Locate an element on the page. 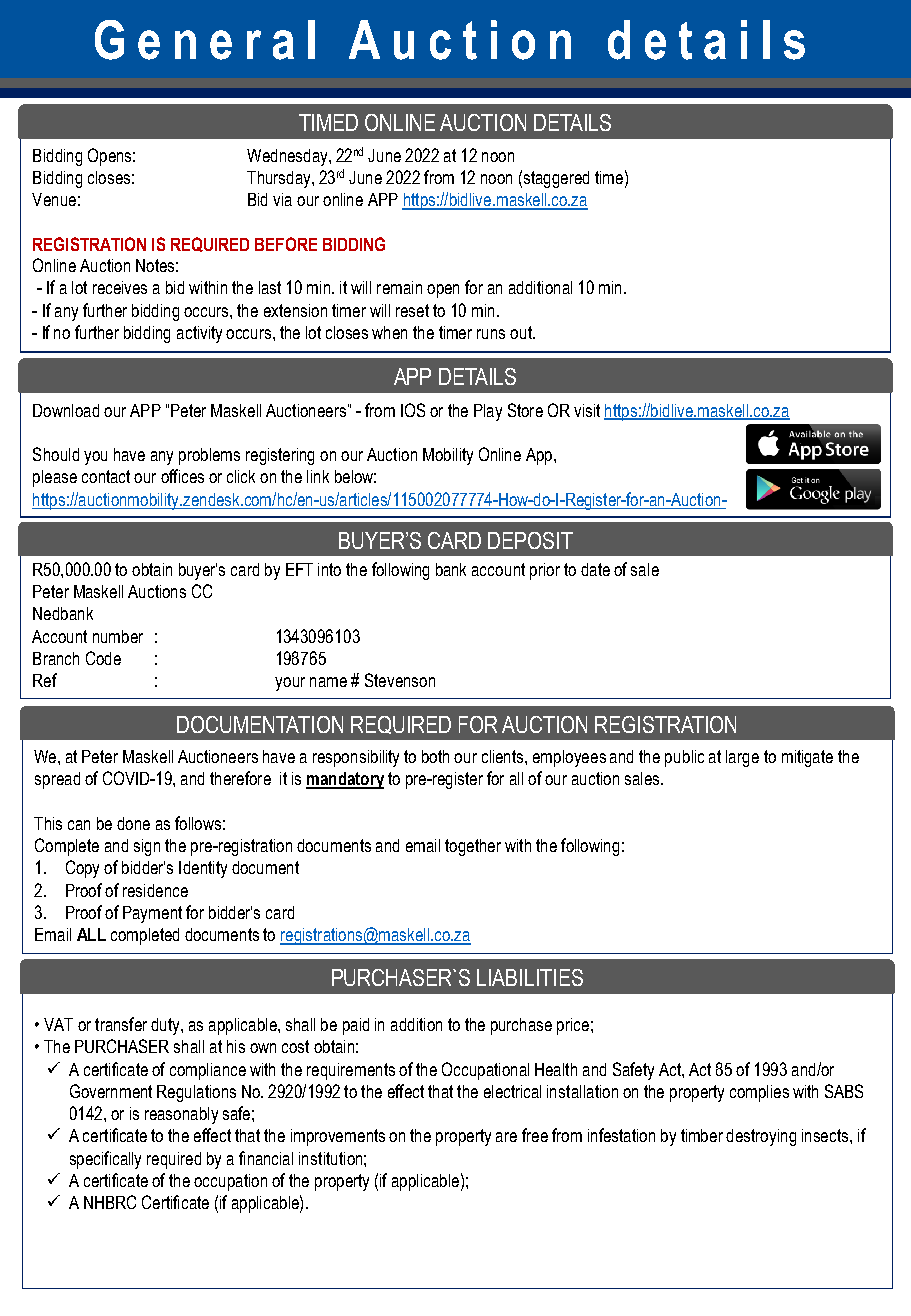 The image size is (911, 1316). together is located at coordinates (473, 847).
